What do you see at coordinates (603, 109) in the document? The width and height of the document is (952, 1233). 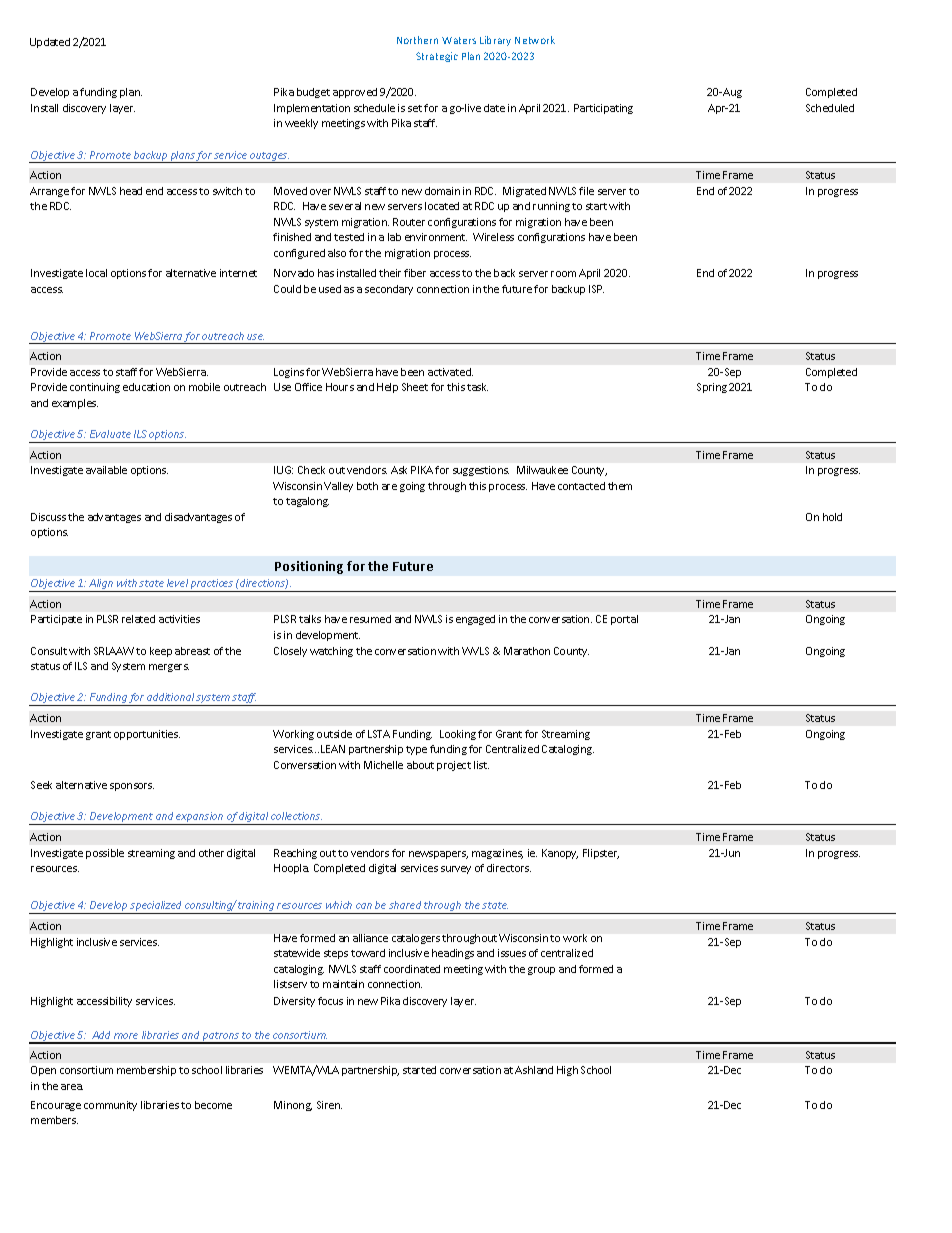 I see `Participating` at bounding box center [603, 109].
